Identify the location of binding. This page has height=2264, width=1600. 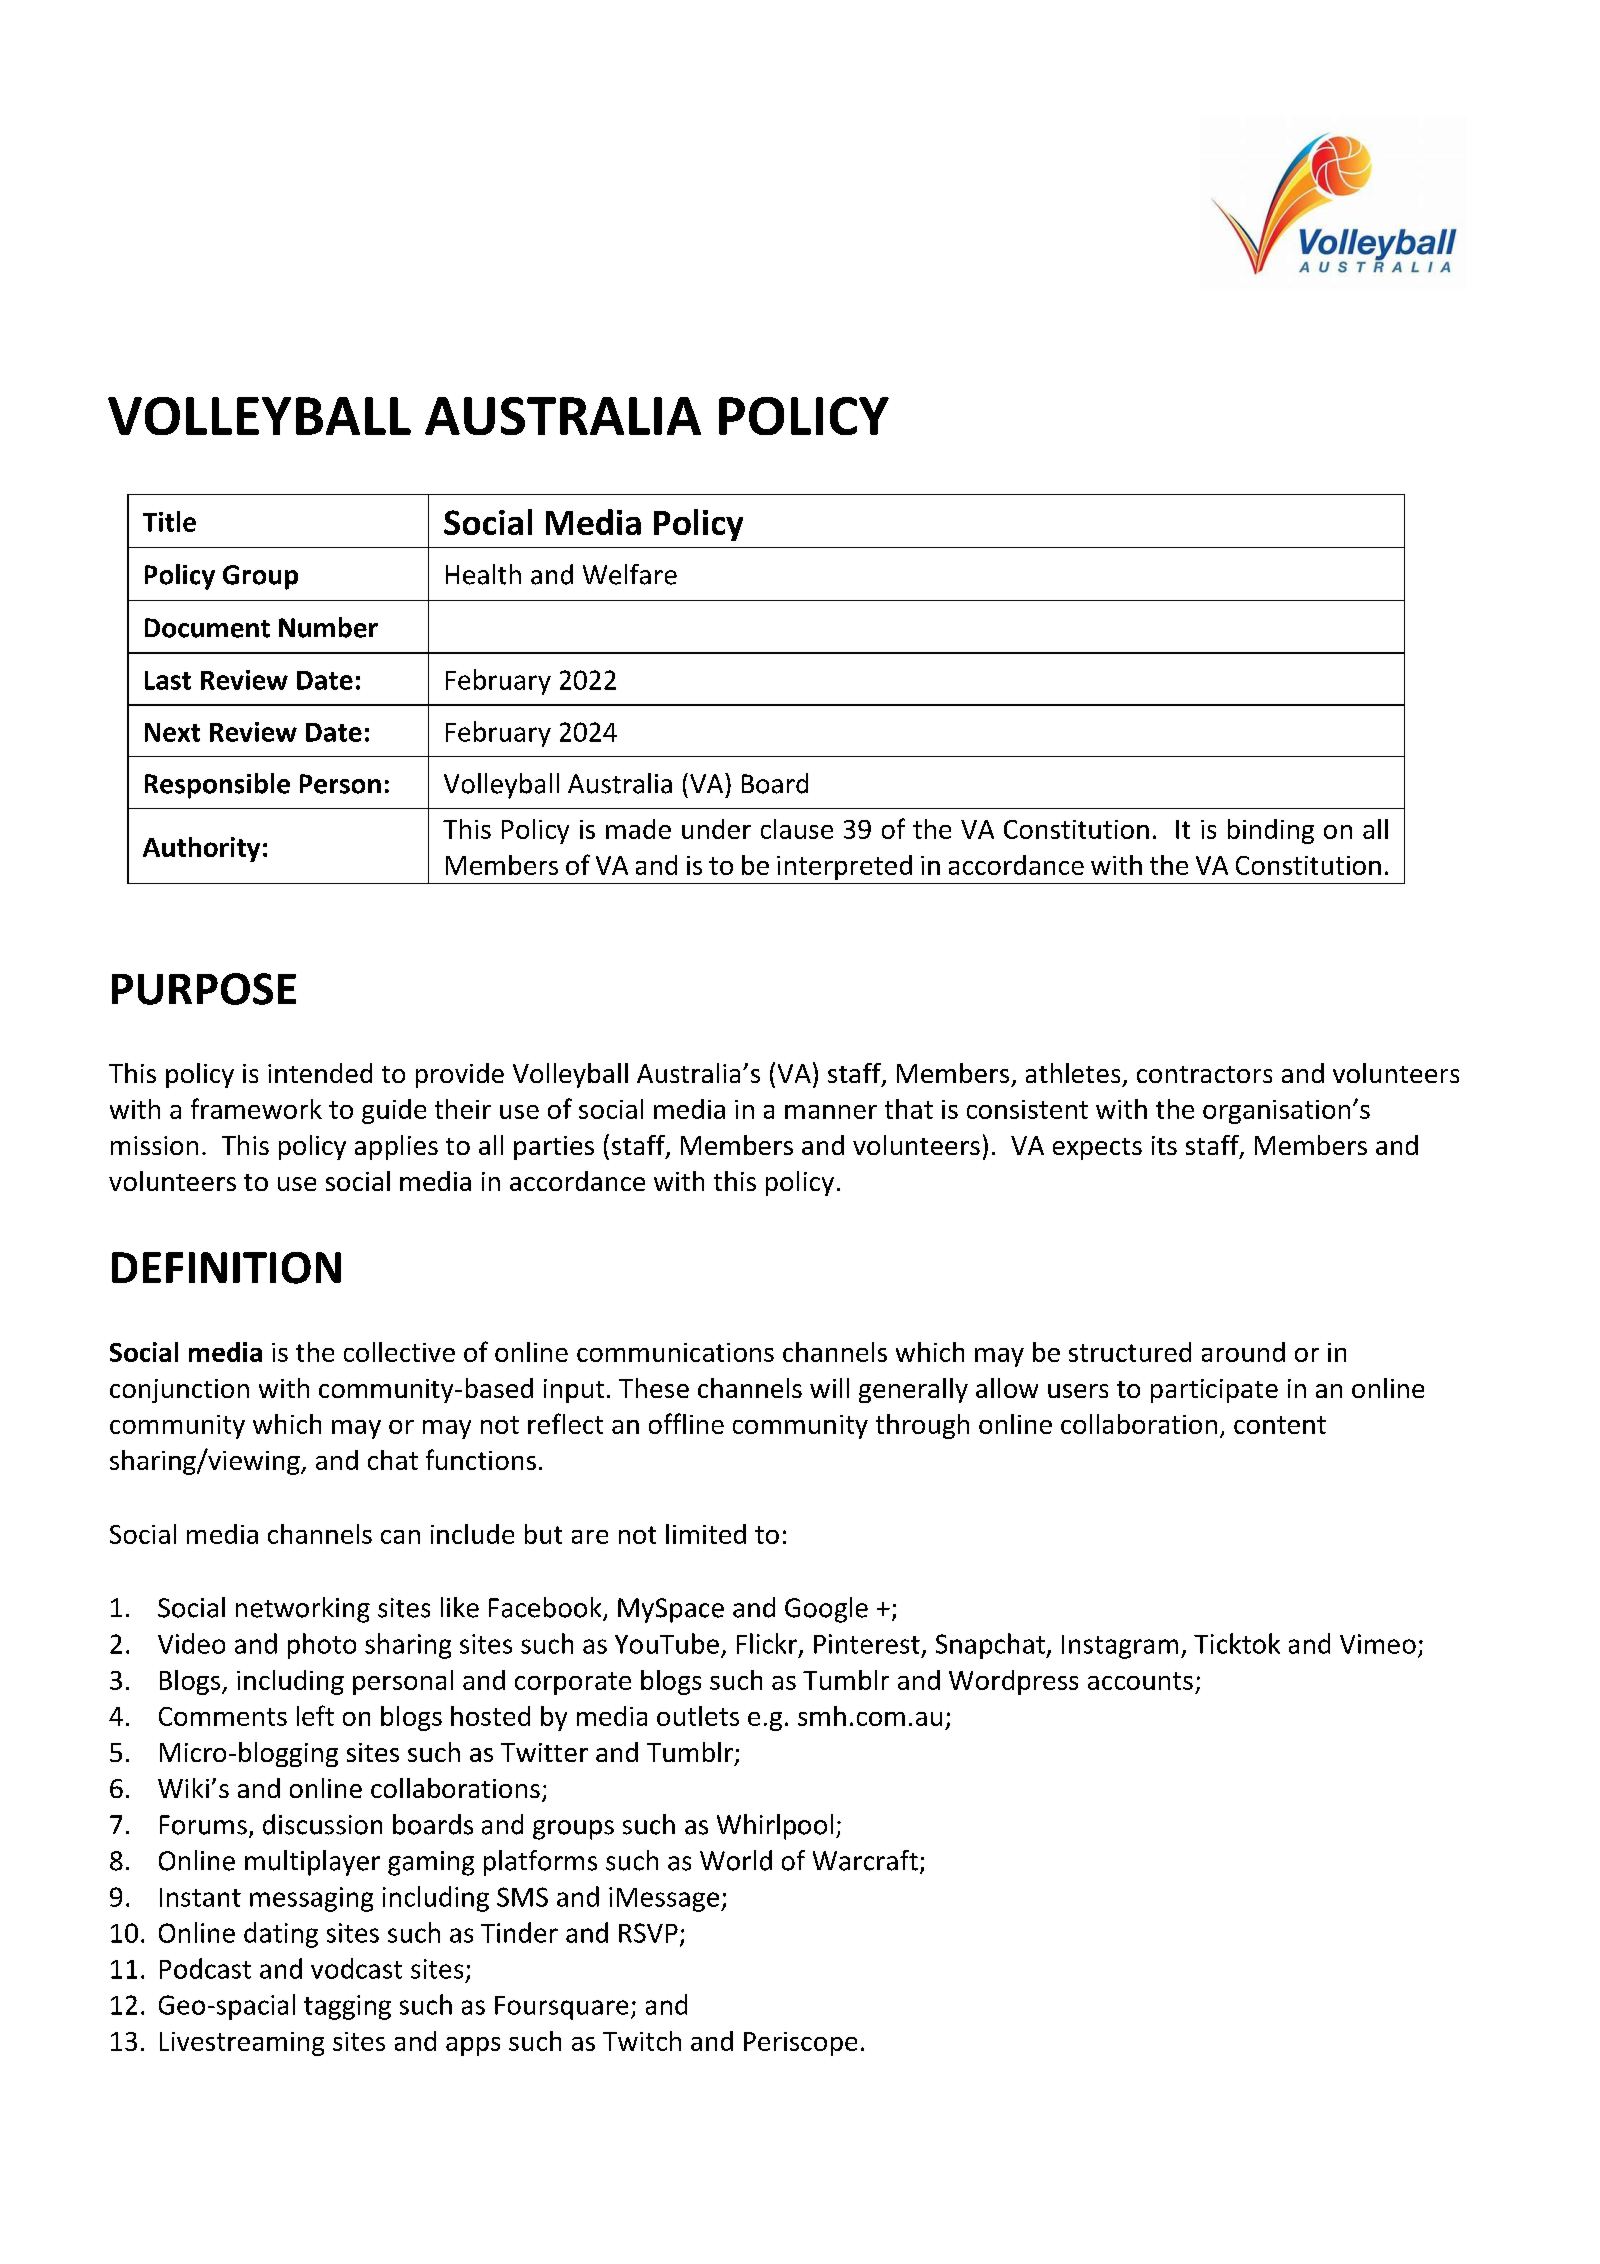
(1271, 831).
